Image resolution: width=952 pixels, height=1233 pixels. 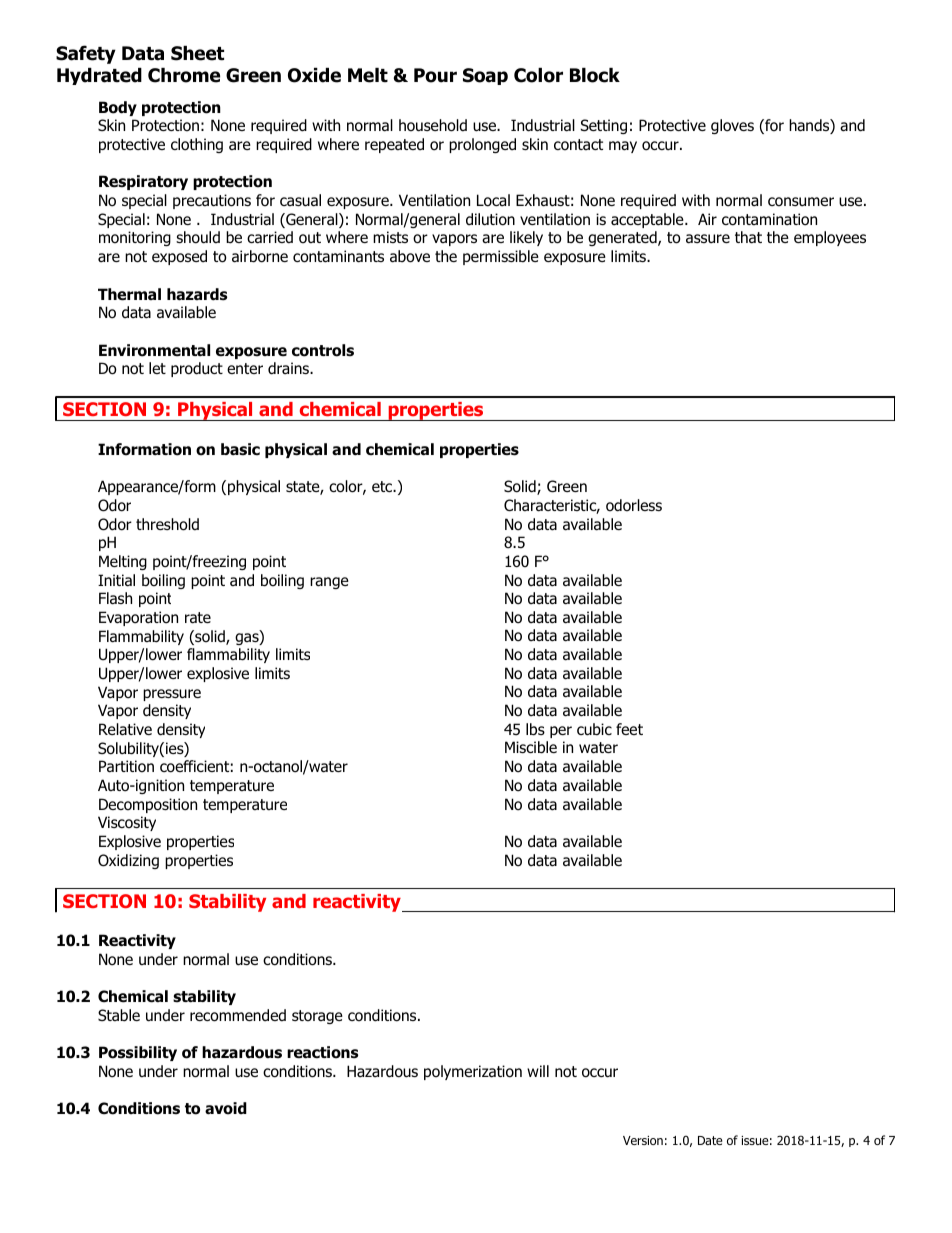 I want to click on feet, so click(x=629, y=729).
